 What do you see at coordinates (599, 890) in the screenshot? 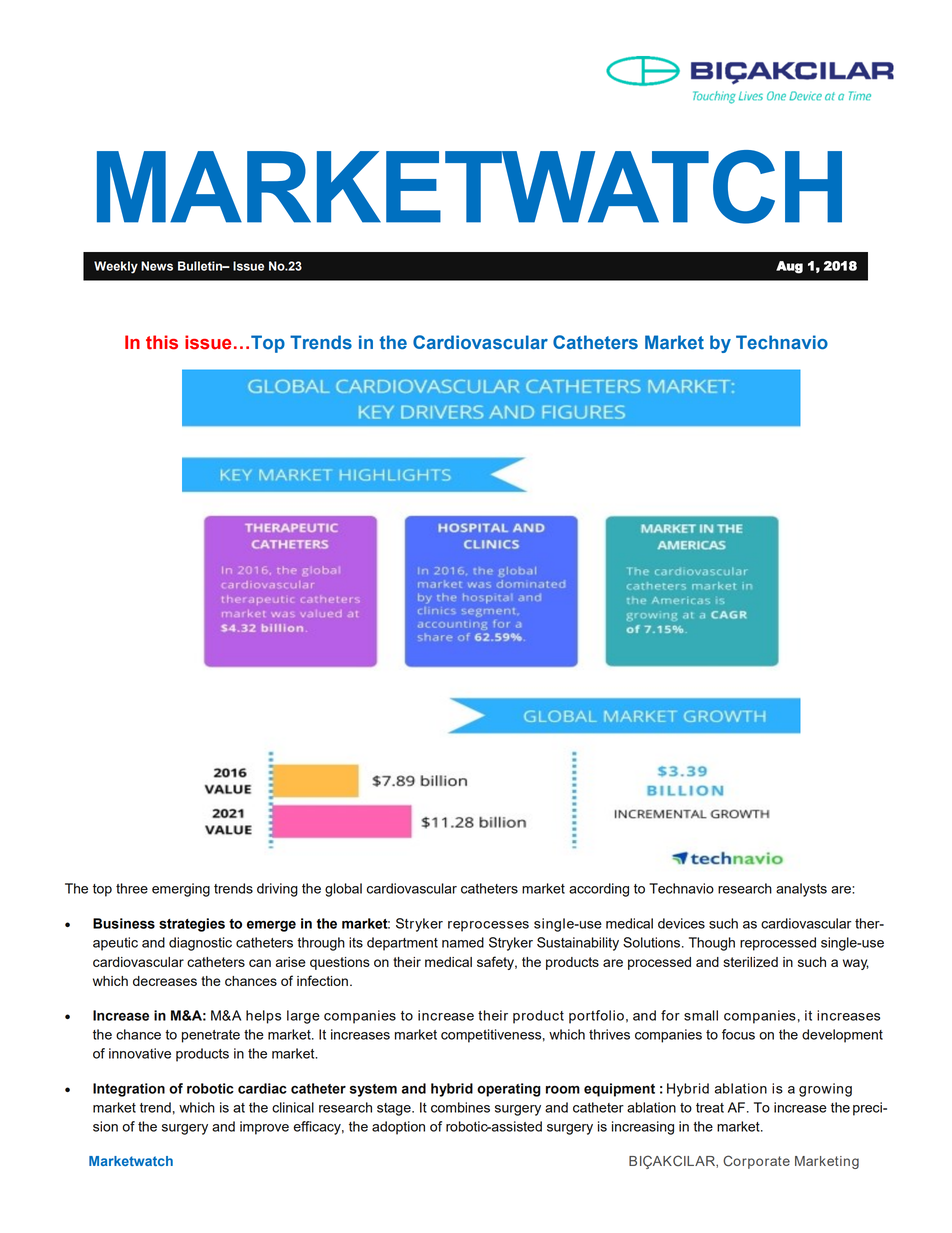
I see `according` at bounding box center [599, 890].
